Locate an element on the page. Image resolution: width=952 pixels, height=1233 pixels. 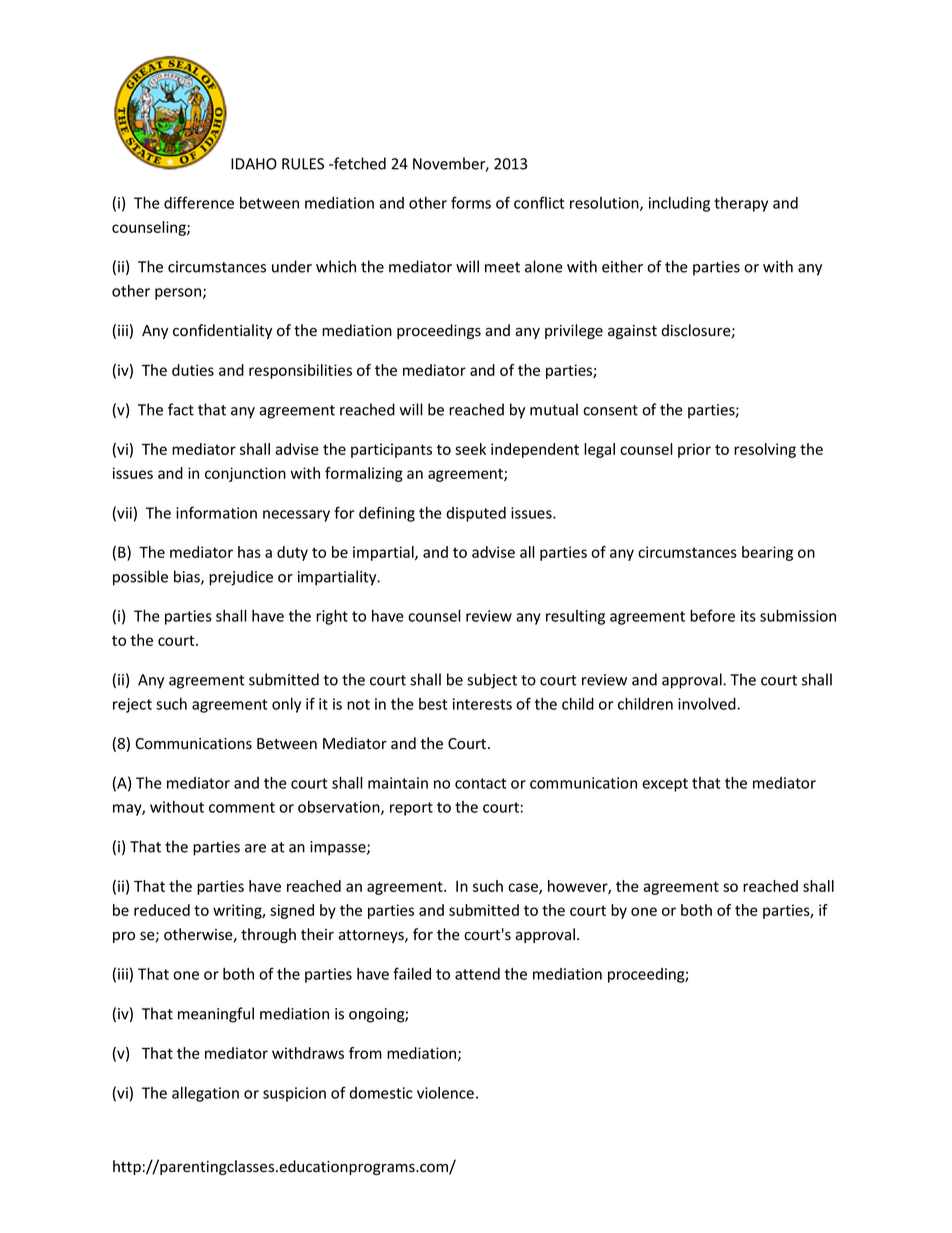
disputed is located at coordinates (476, 514).
